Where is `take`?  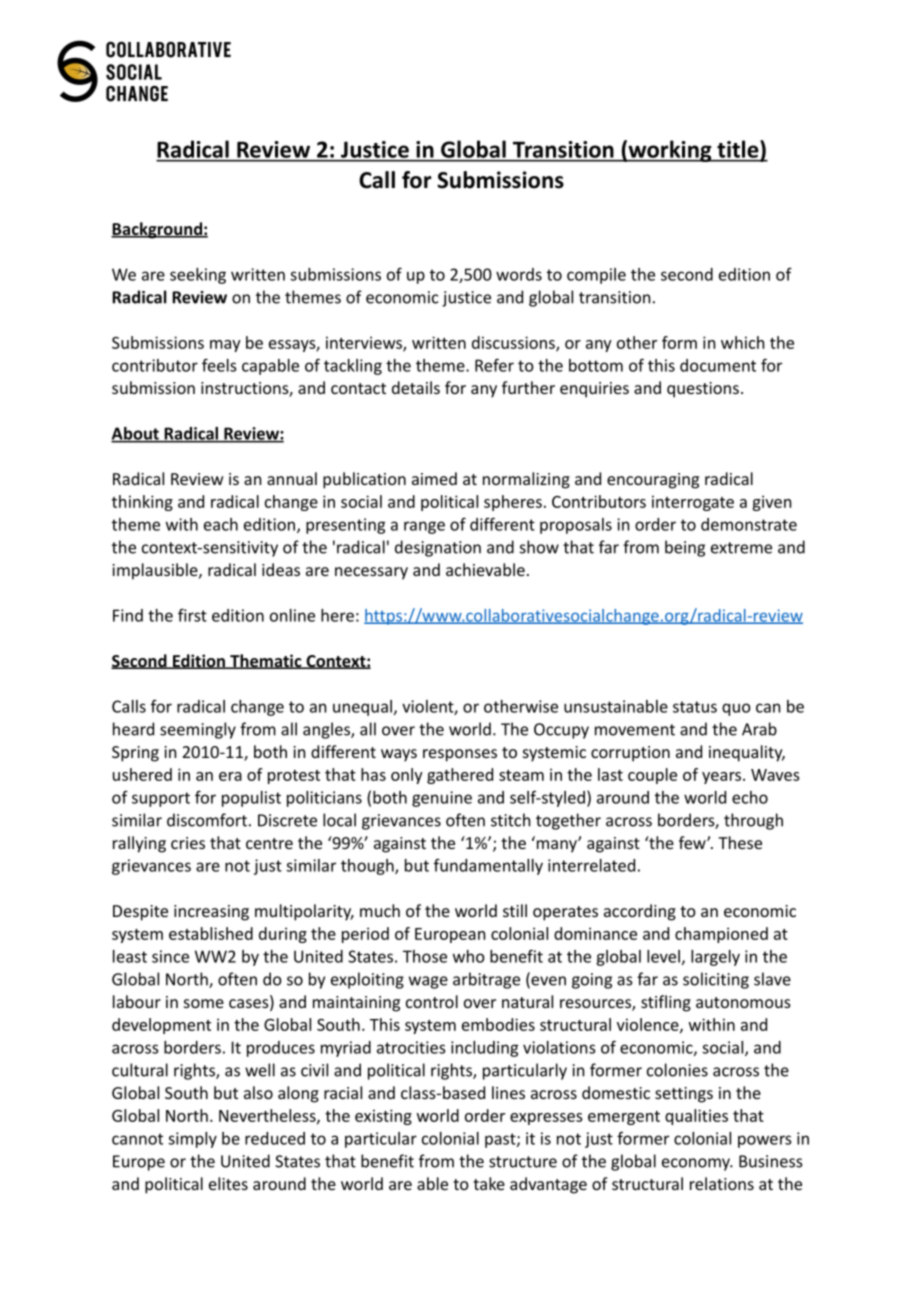
take is located at coordinates (489, 1183).
